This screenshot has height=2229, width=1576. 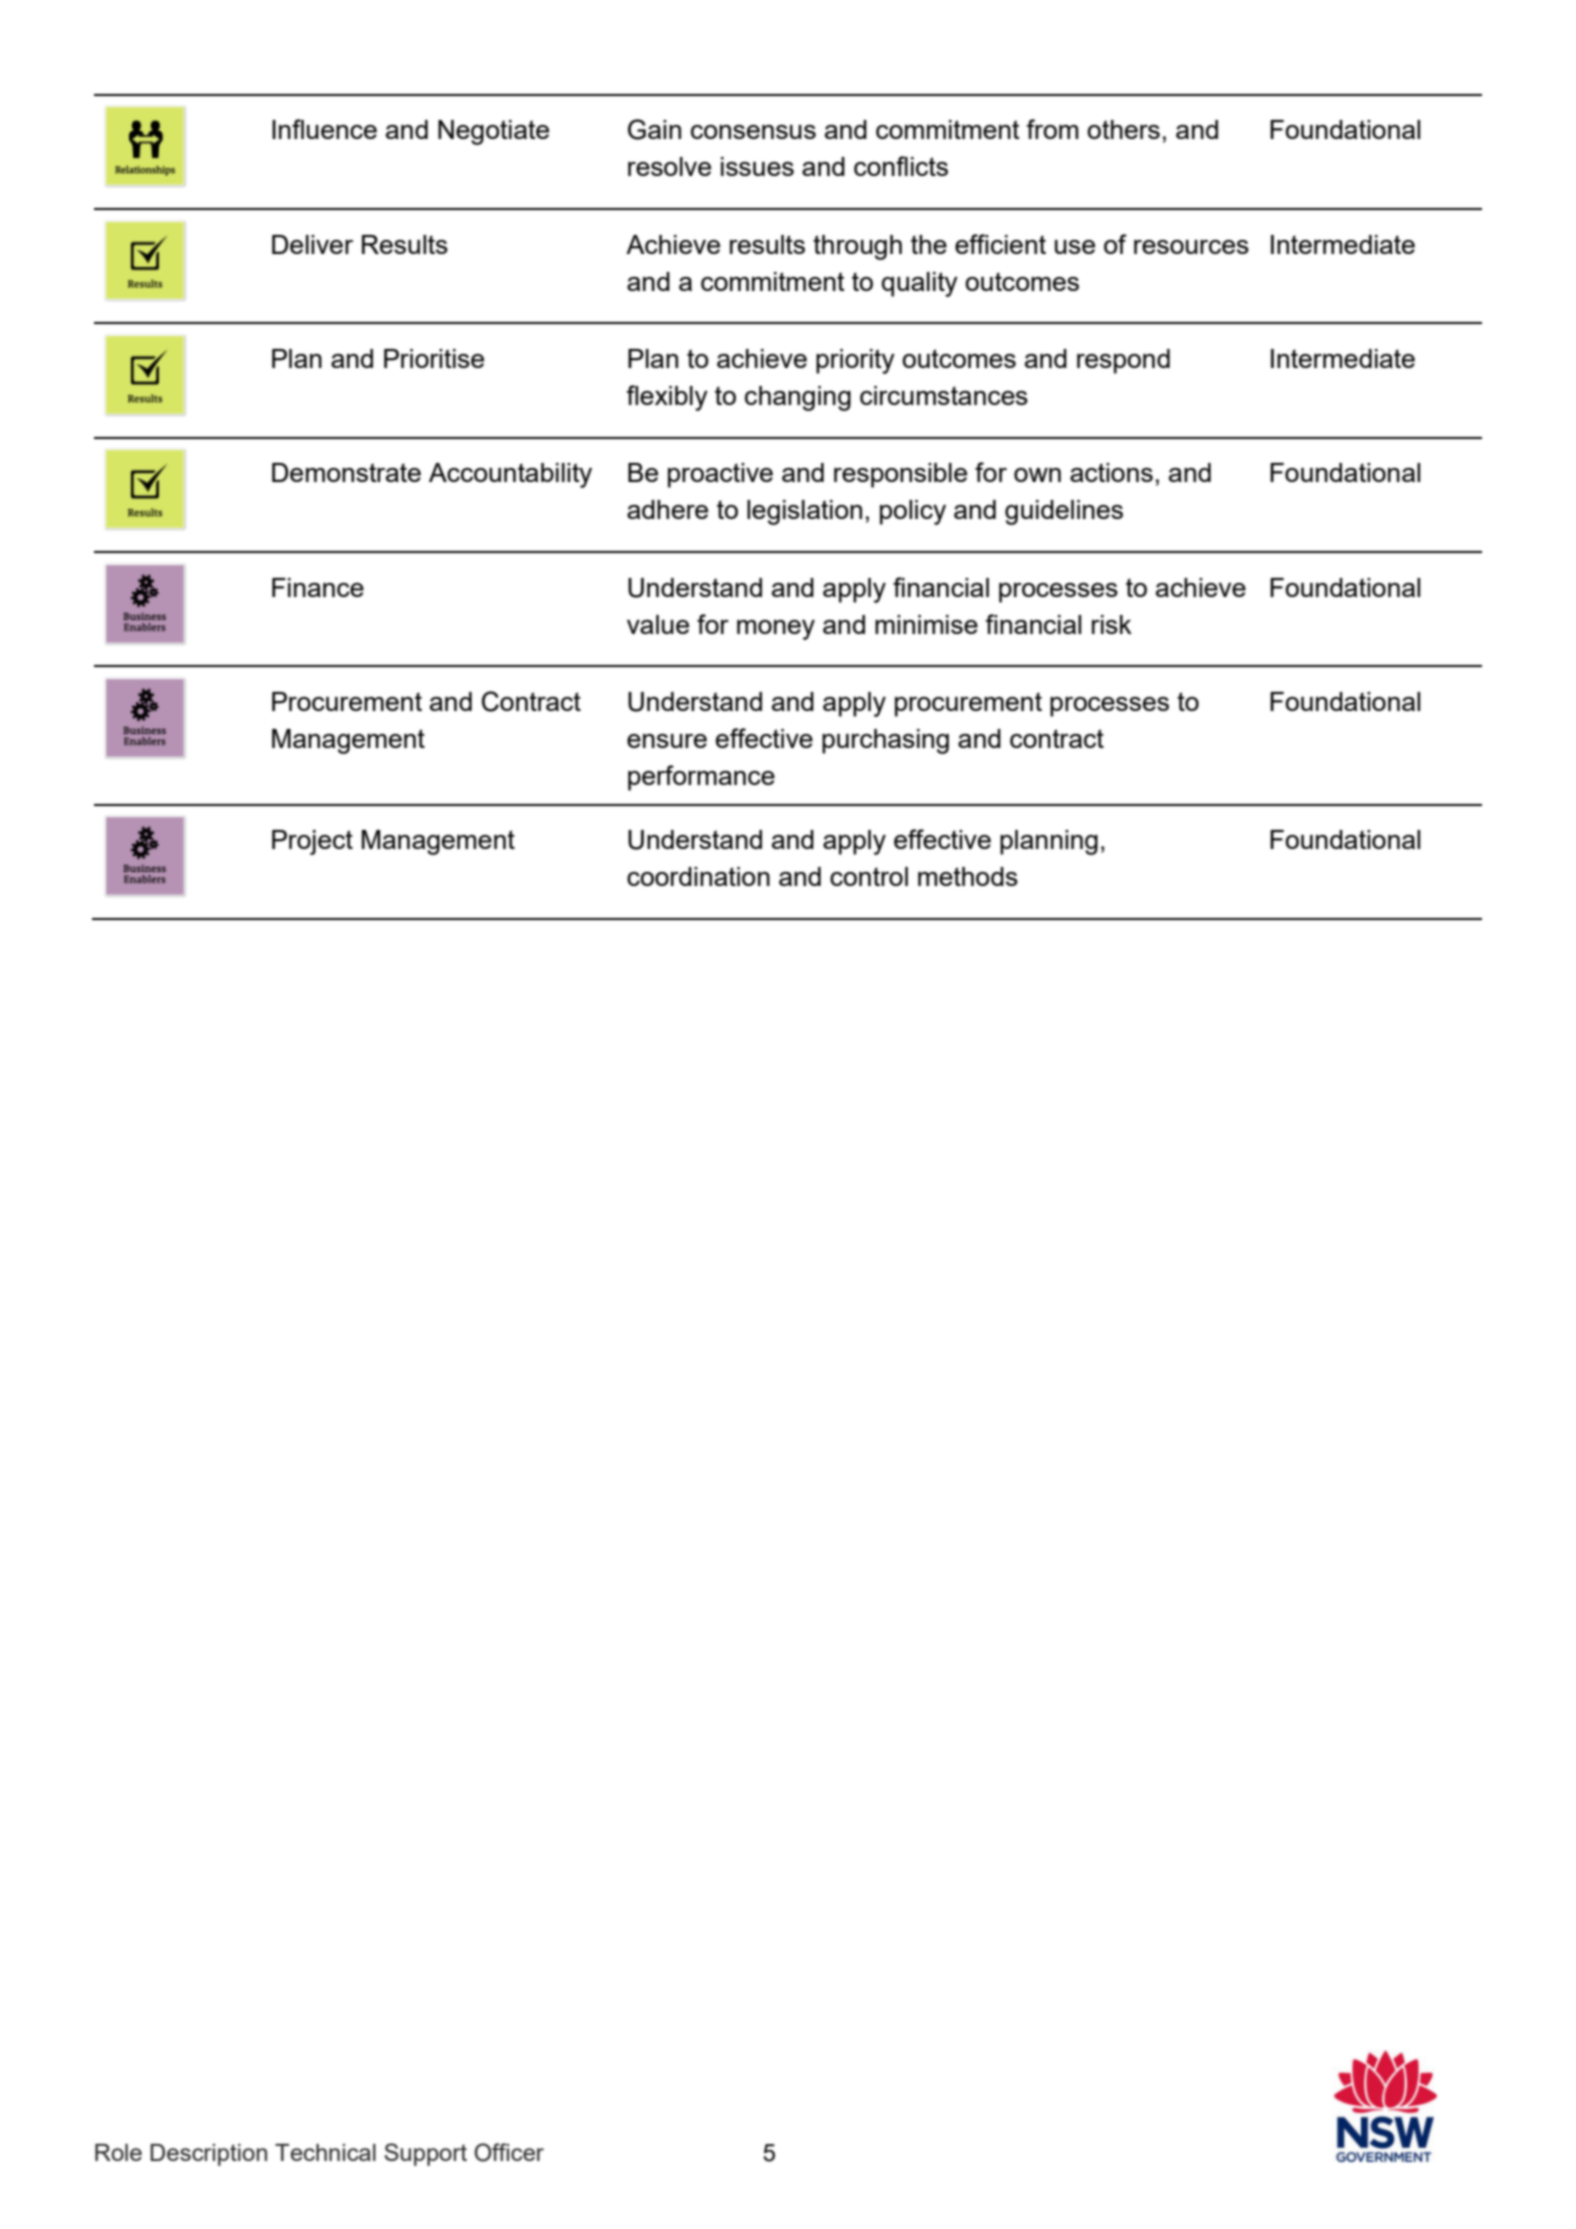 I want to click on methods, so click(x=968, y=876).
